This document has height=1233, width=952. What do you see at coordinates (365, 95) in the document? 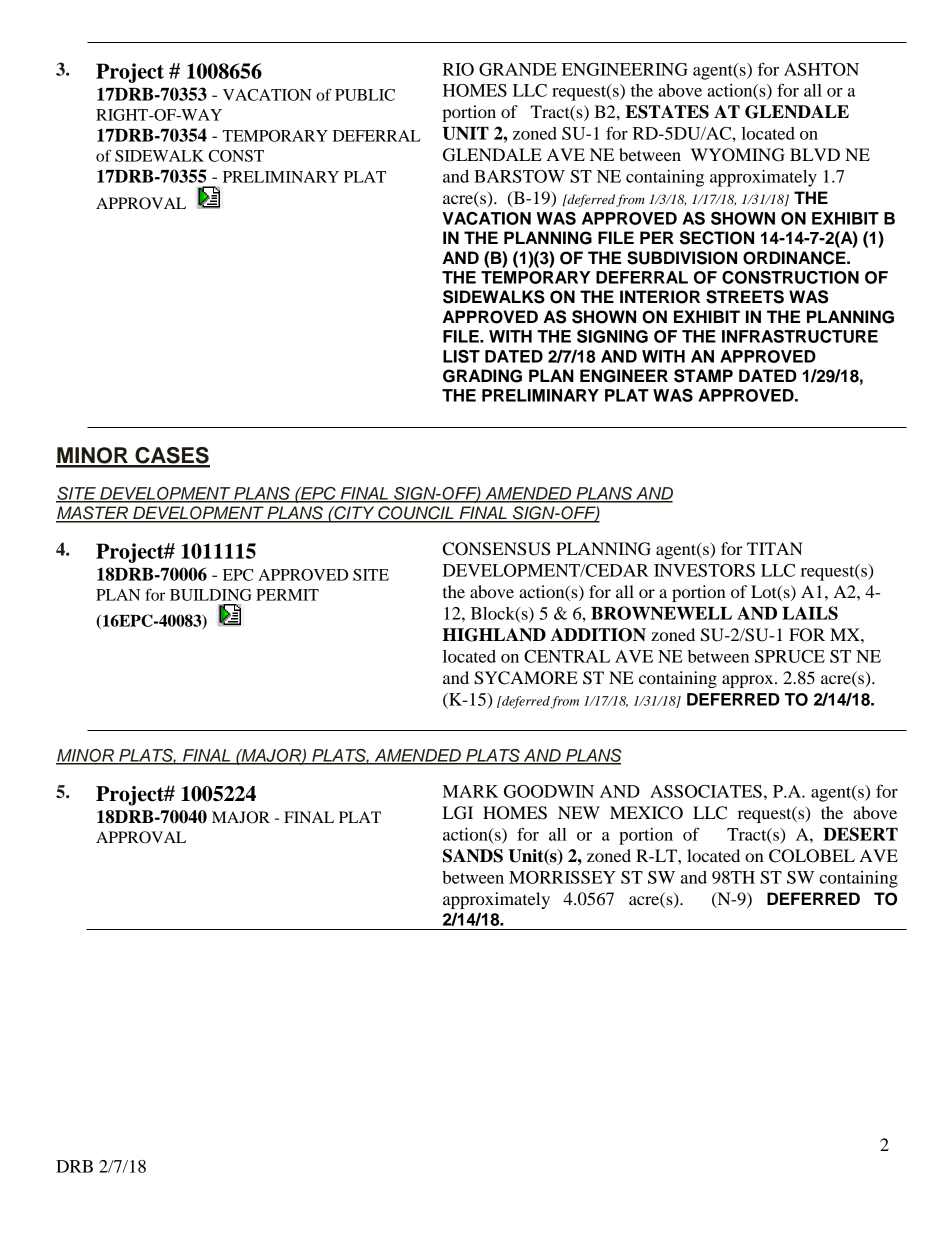
I see `PUBLIC` at bounding box center [365, 95].
